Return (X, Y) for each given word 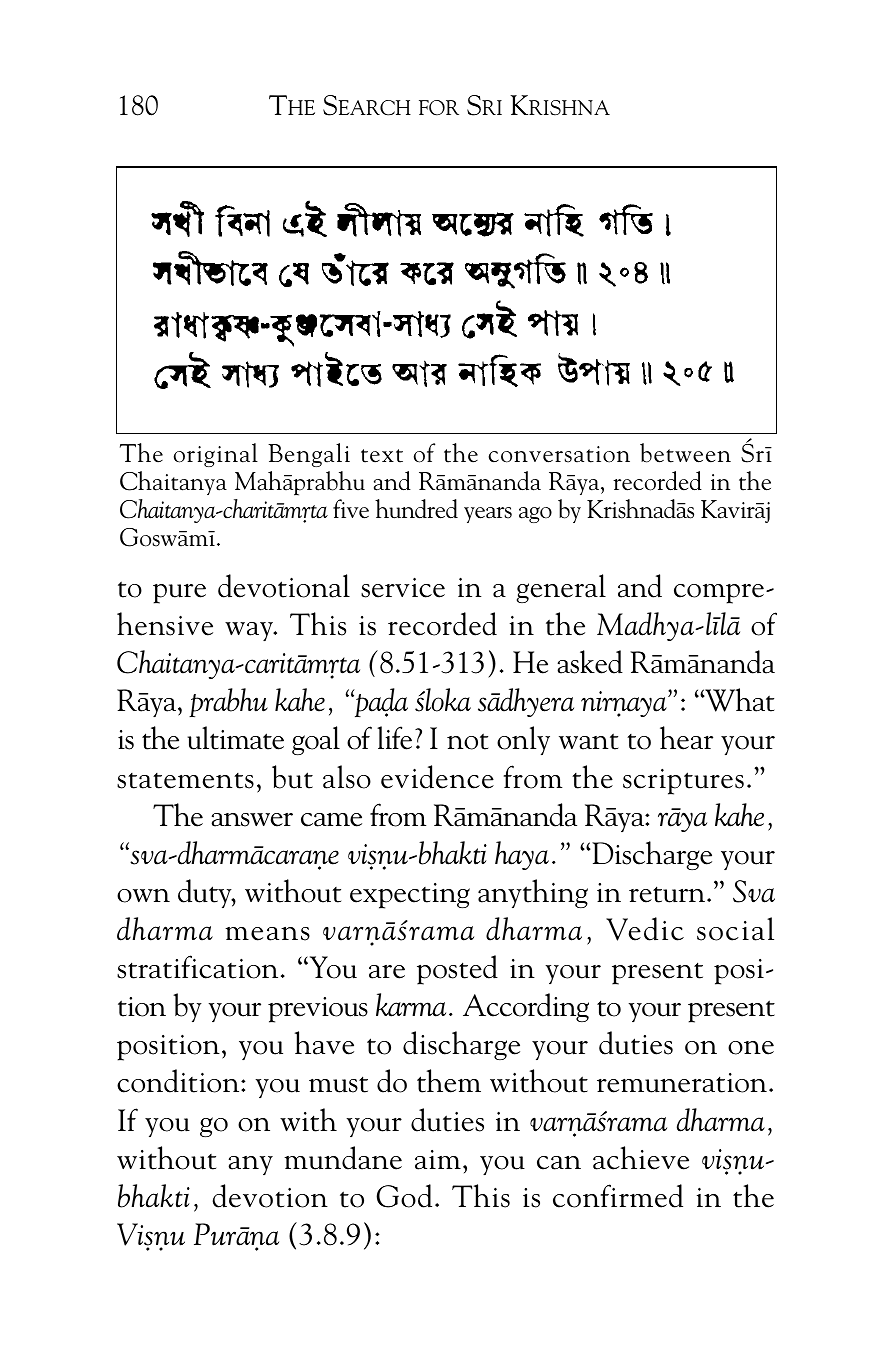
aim (438, 1160)
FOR (439, 108)
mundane (343, 1158)
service (403, 587)
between (685, 453)
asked (590, 662)
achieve (641, 1158)
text (382, 456)
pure (179, 593)
